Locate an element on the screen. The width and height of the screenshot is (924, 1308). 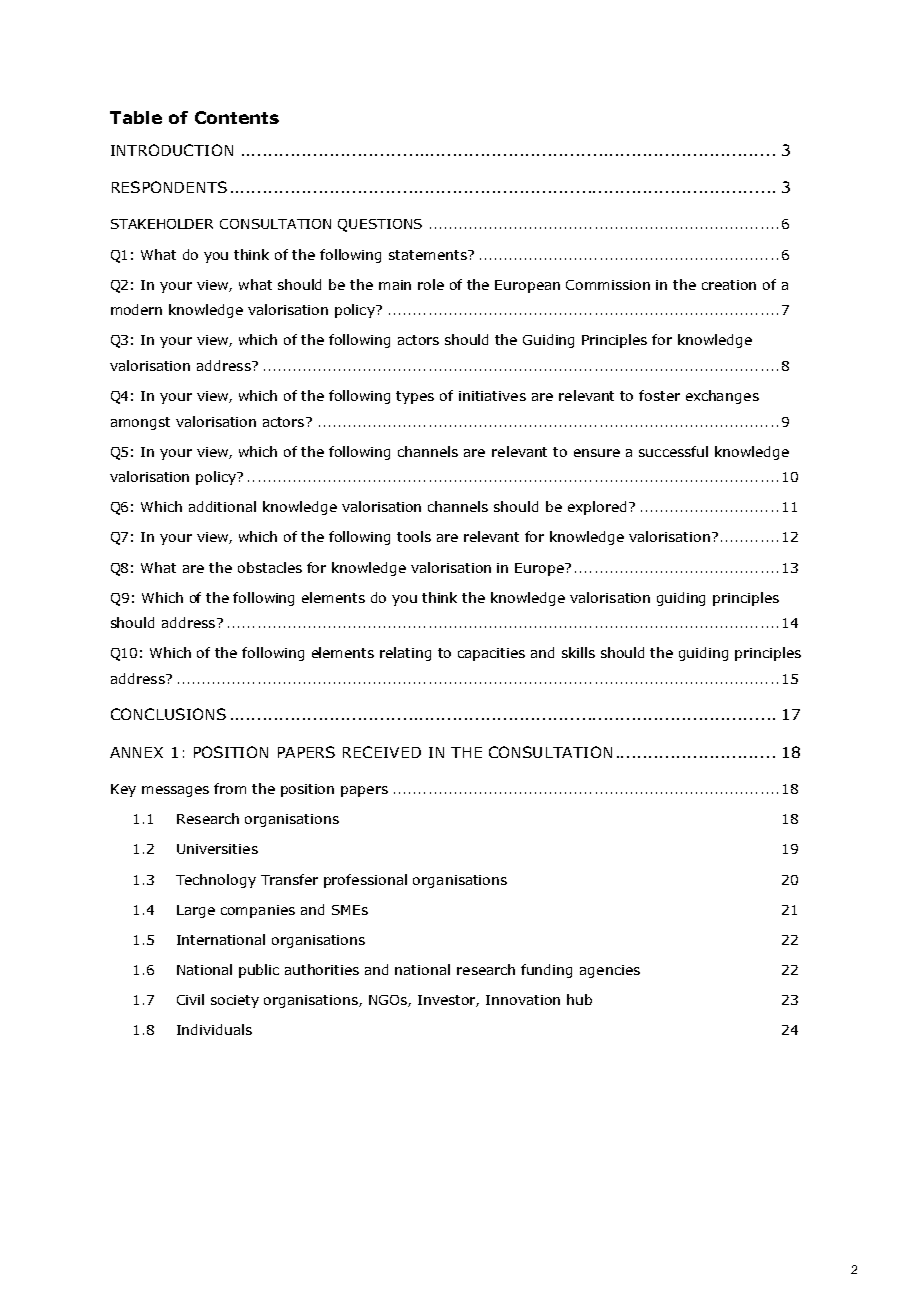
agencies is located at coordinates (610, 971).
